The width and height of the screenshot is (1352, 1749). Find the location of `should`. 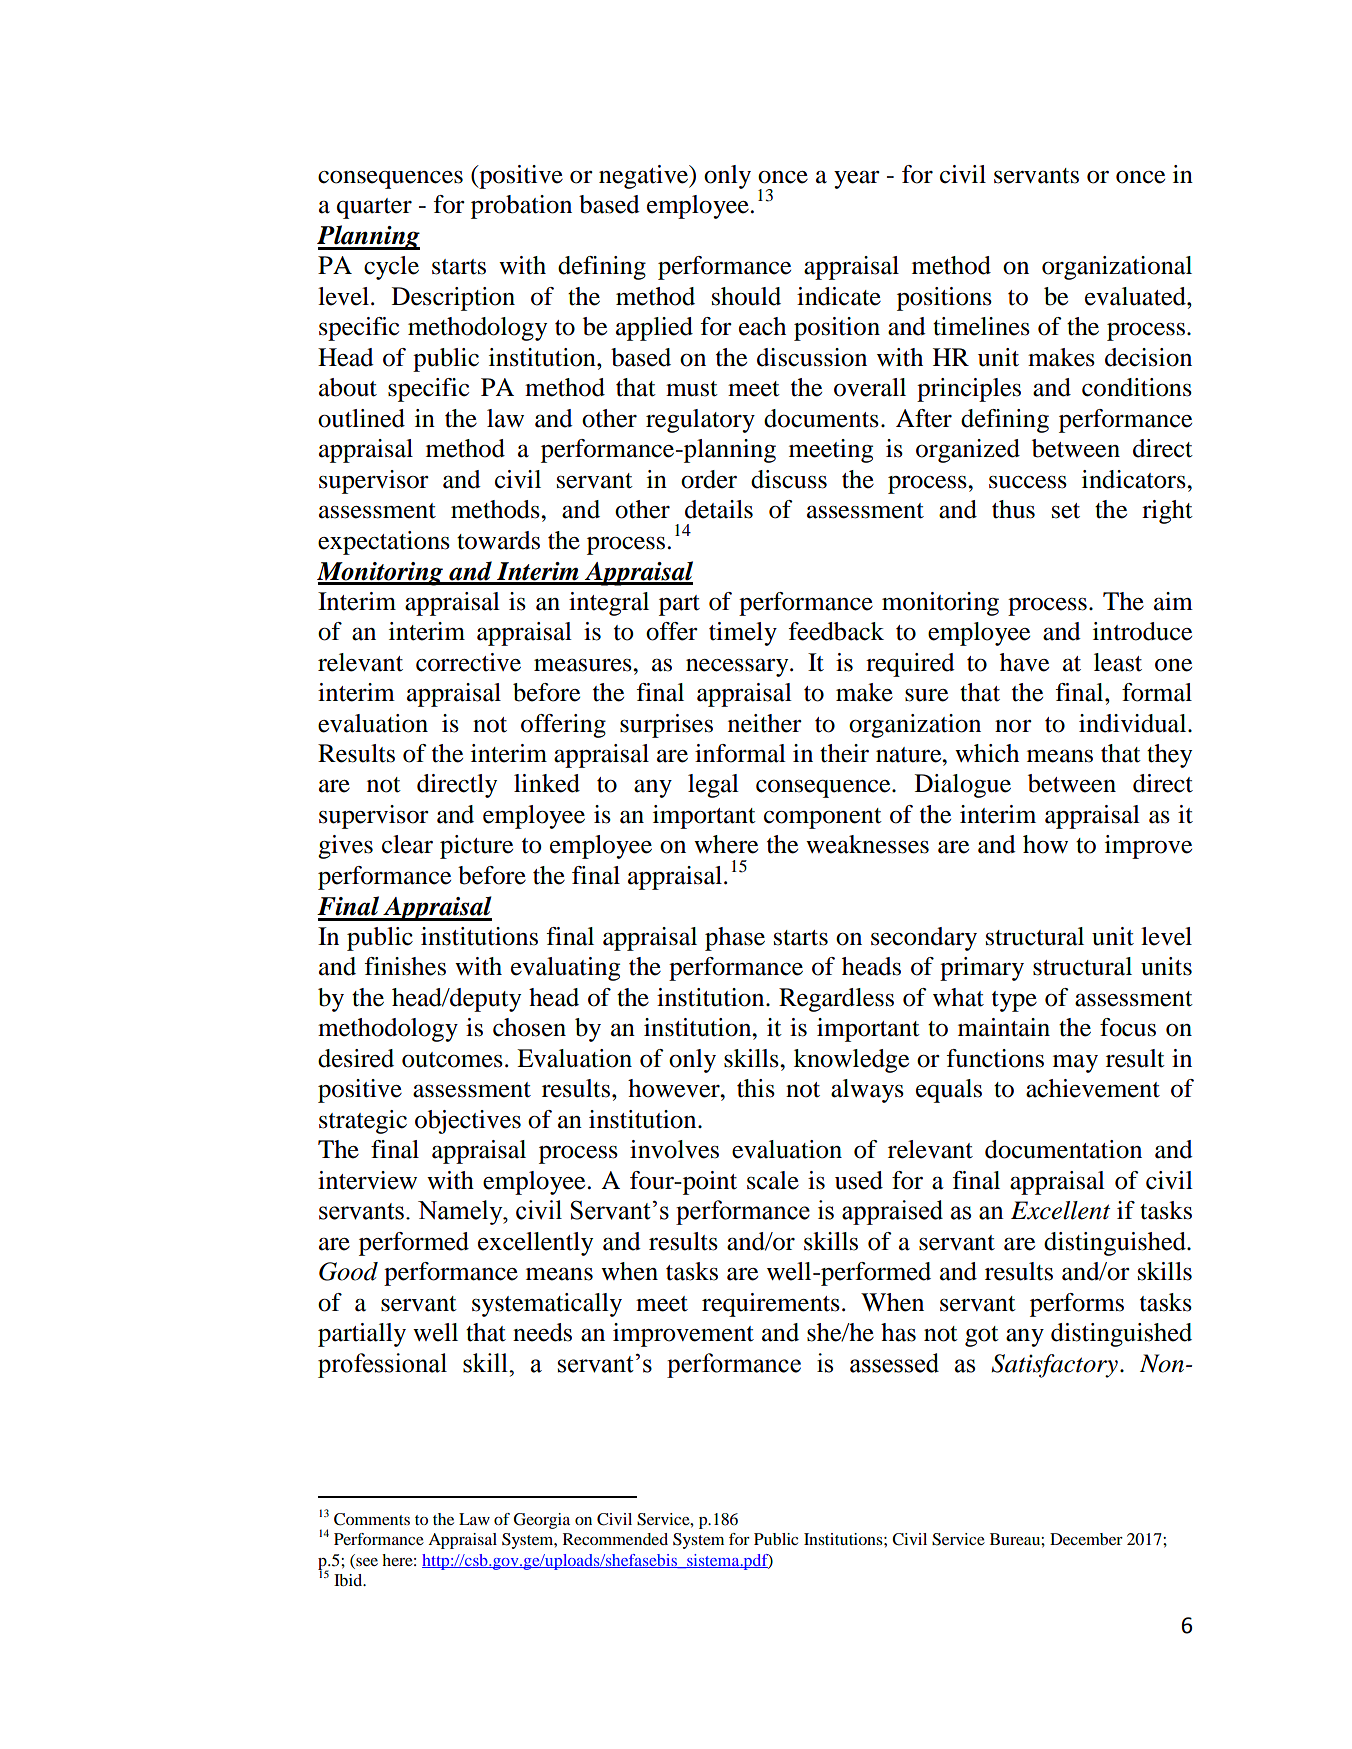

should is located at coordinates (746, 296).
